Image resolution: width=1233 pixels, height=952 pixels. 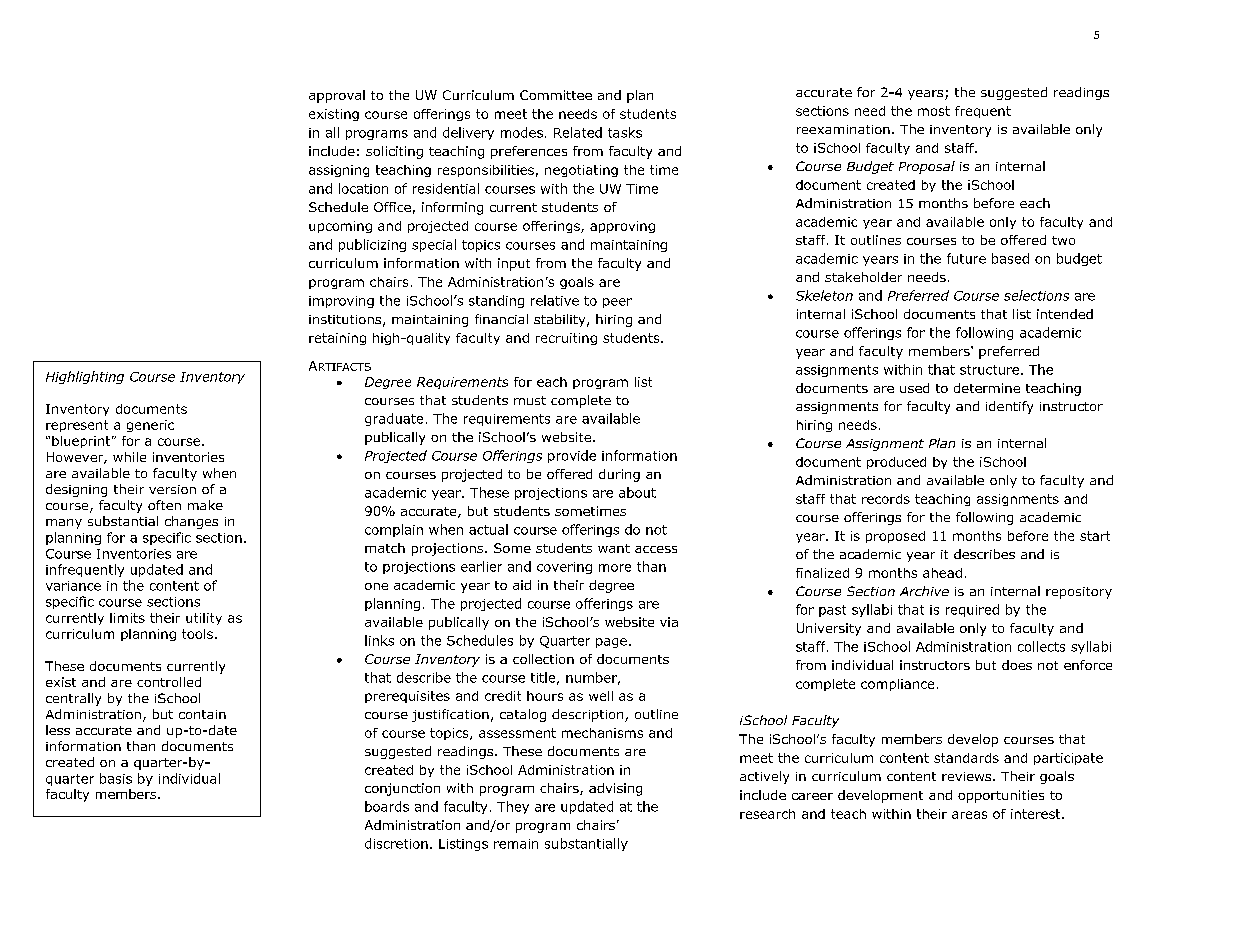 I want to click on boards, so click(x=387, y=806).
